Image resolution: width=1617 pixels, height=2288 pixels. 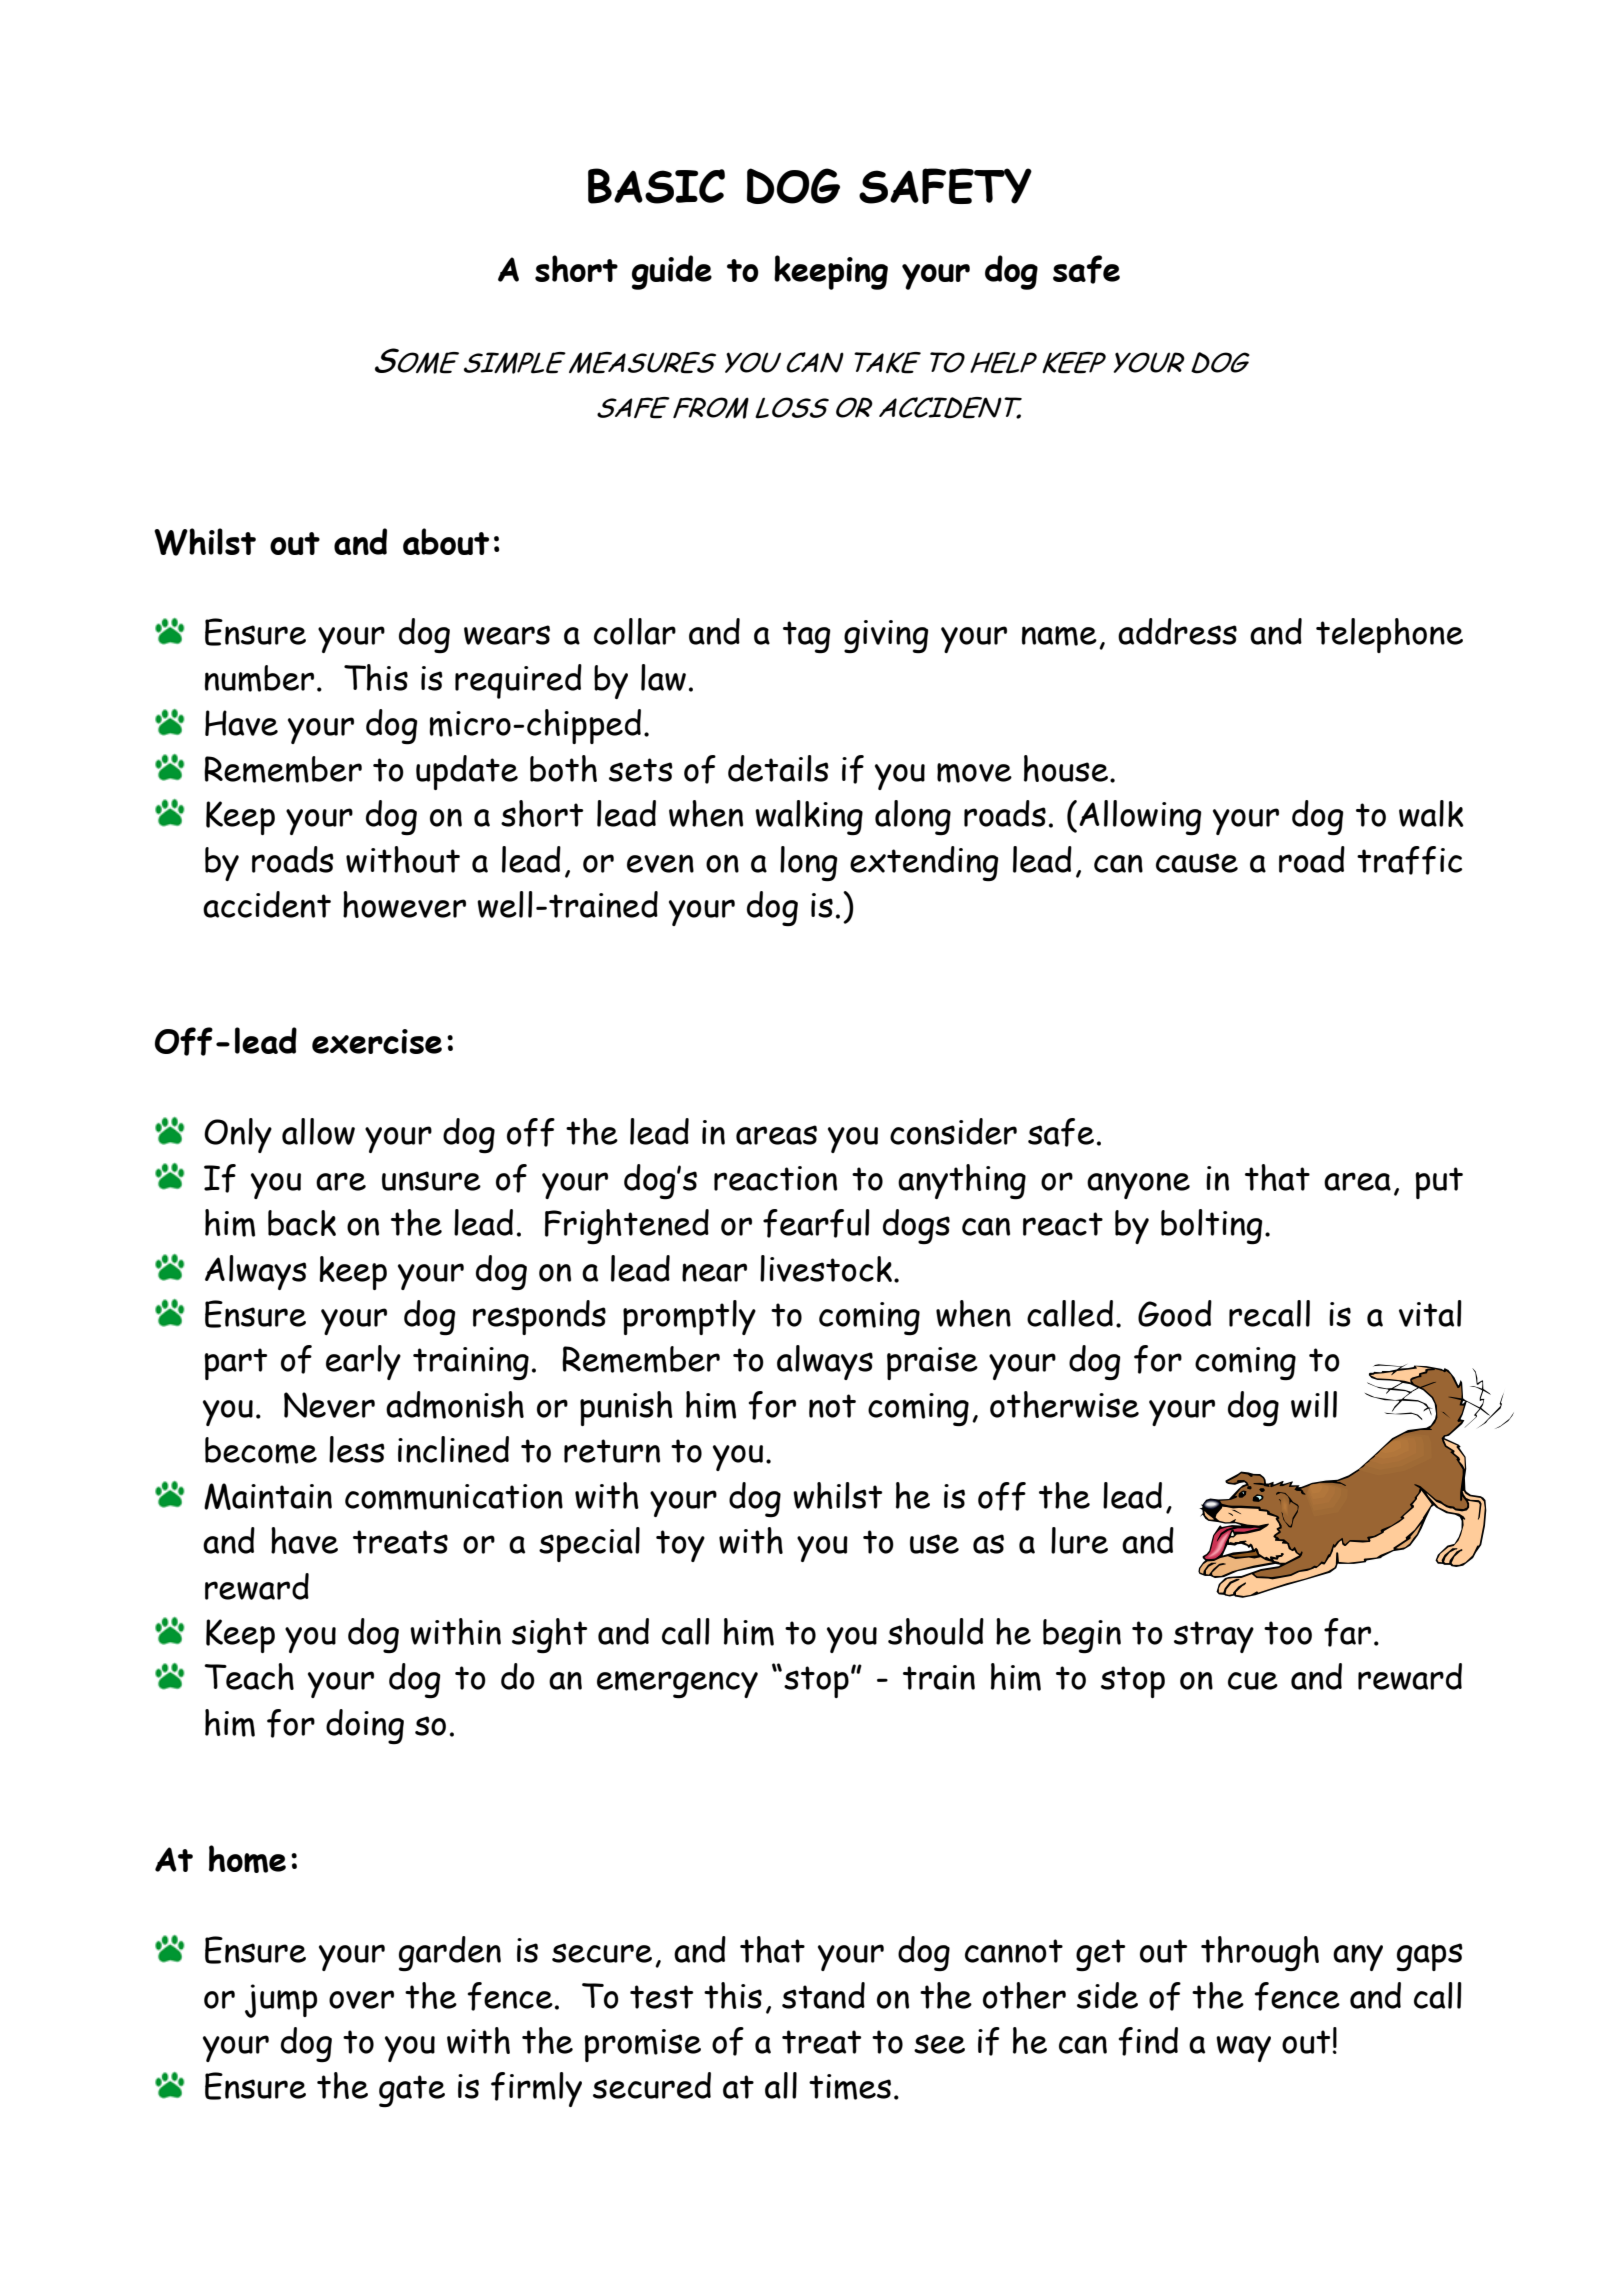 I want to click on BASIC, so click(x=656, y=186).
